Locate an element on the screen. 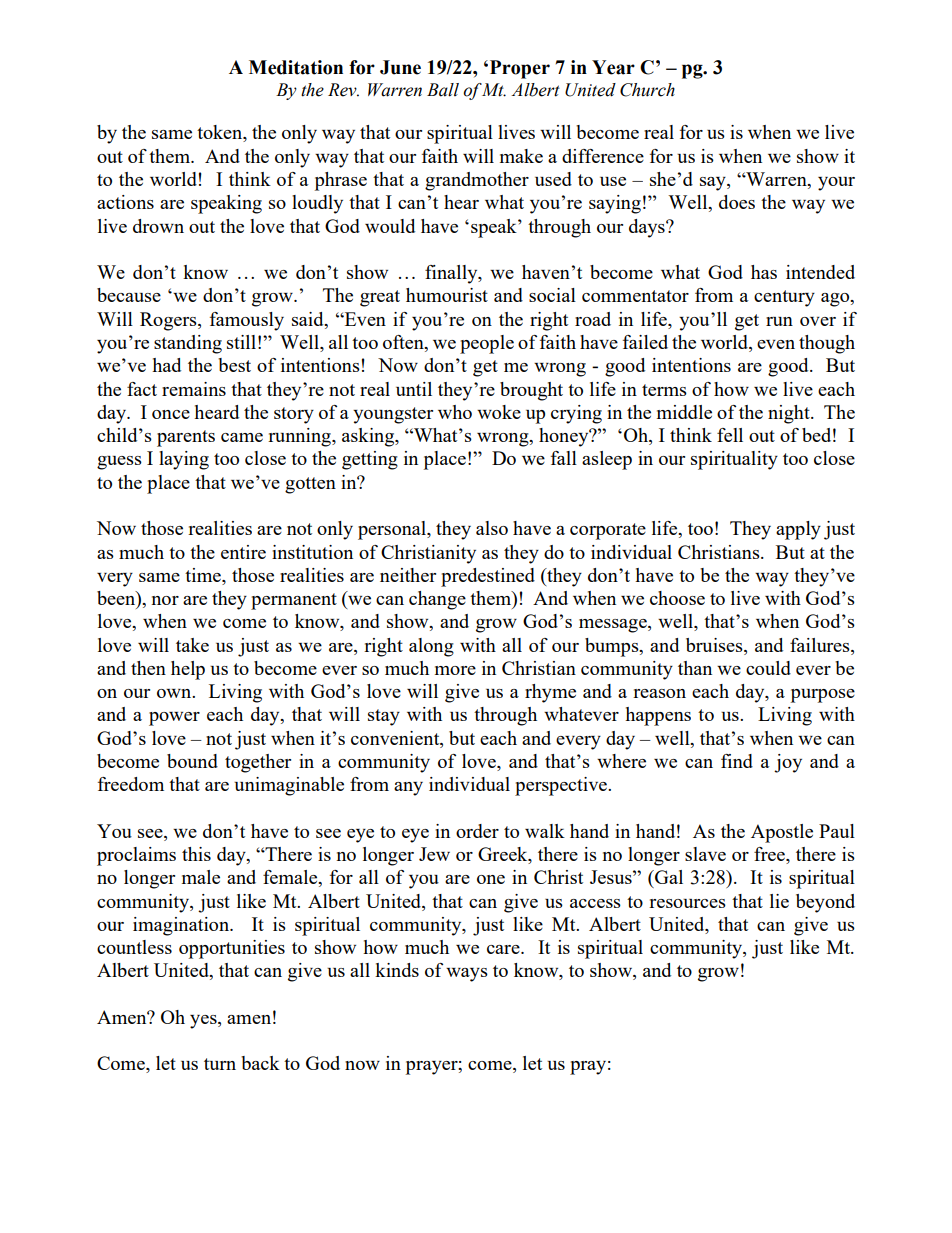 The image size is (952, 1233). remains is located at coordinates (194, 389).
